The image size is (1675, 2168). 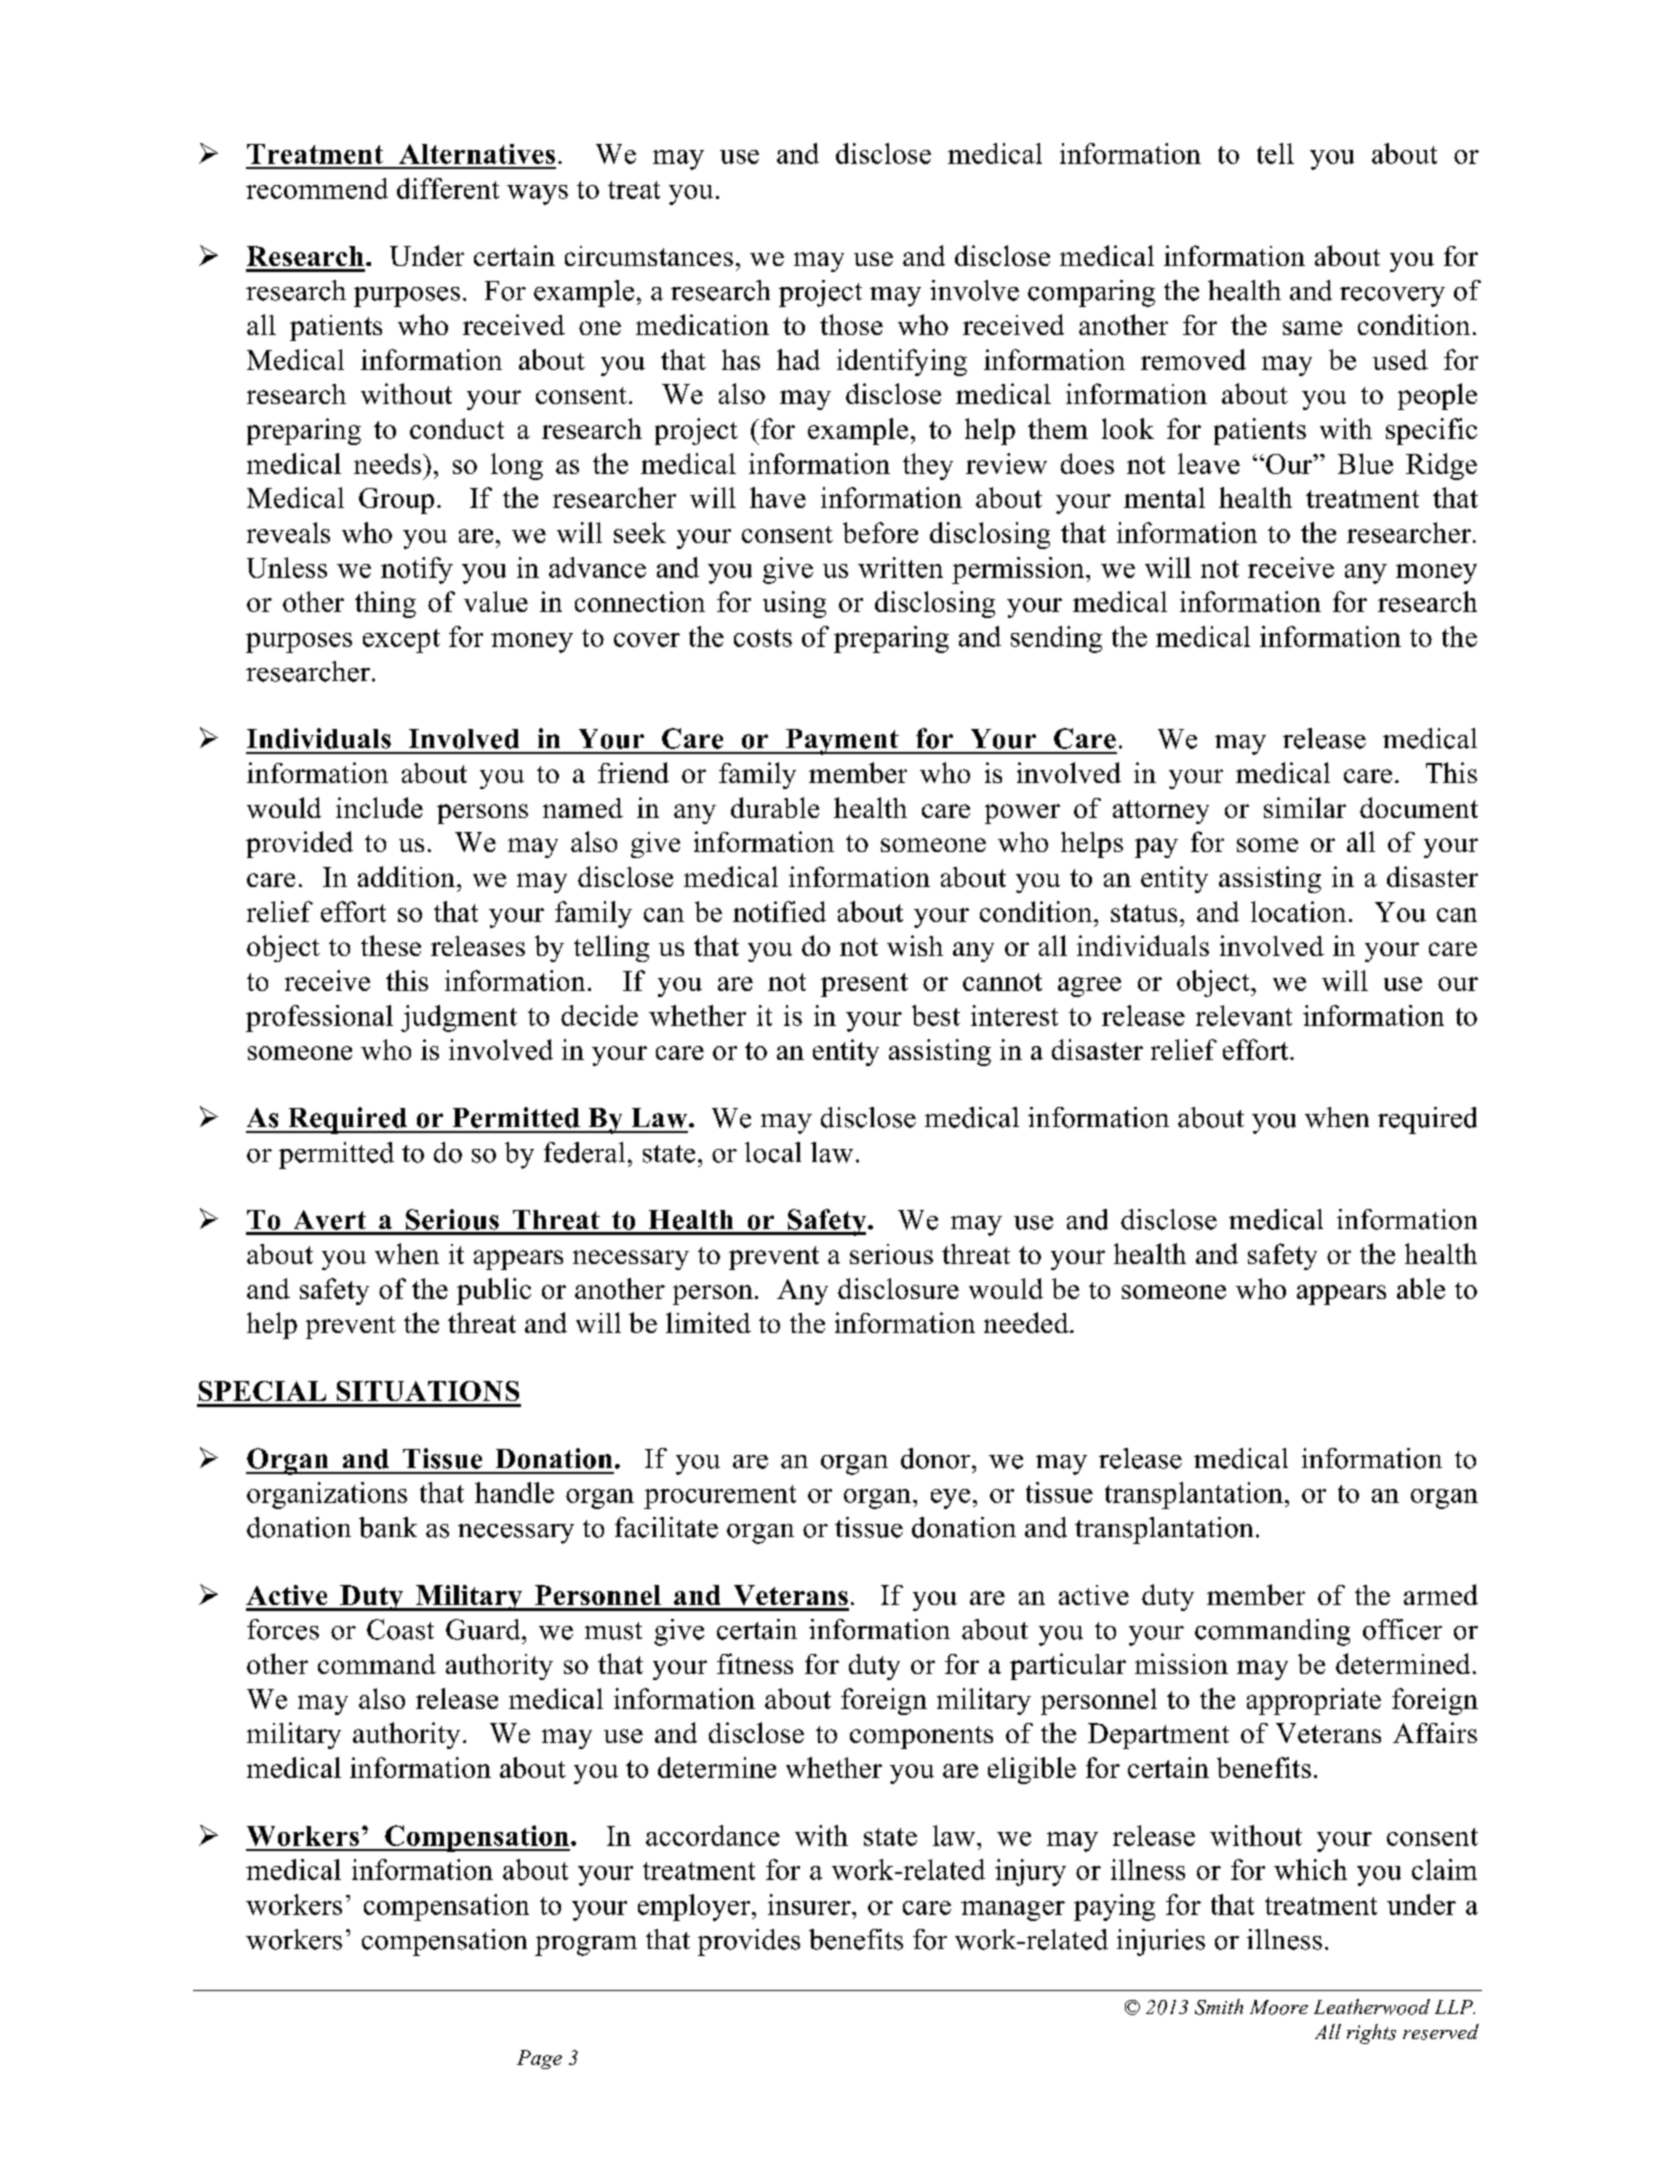 I want to click on Moore, so click(x=1279, y=2007).
